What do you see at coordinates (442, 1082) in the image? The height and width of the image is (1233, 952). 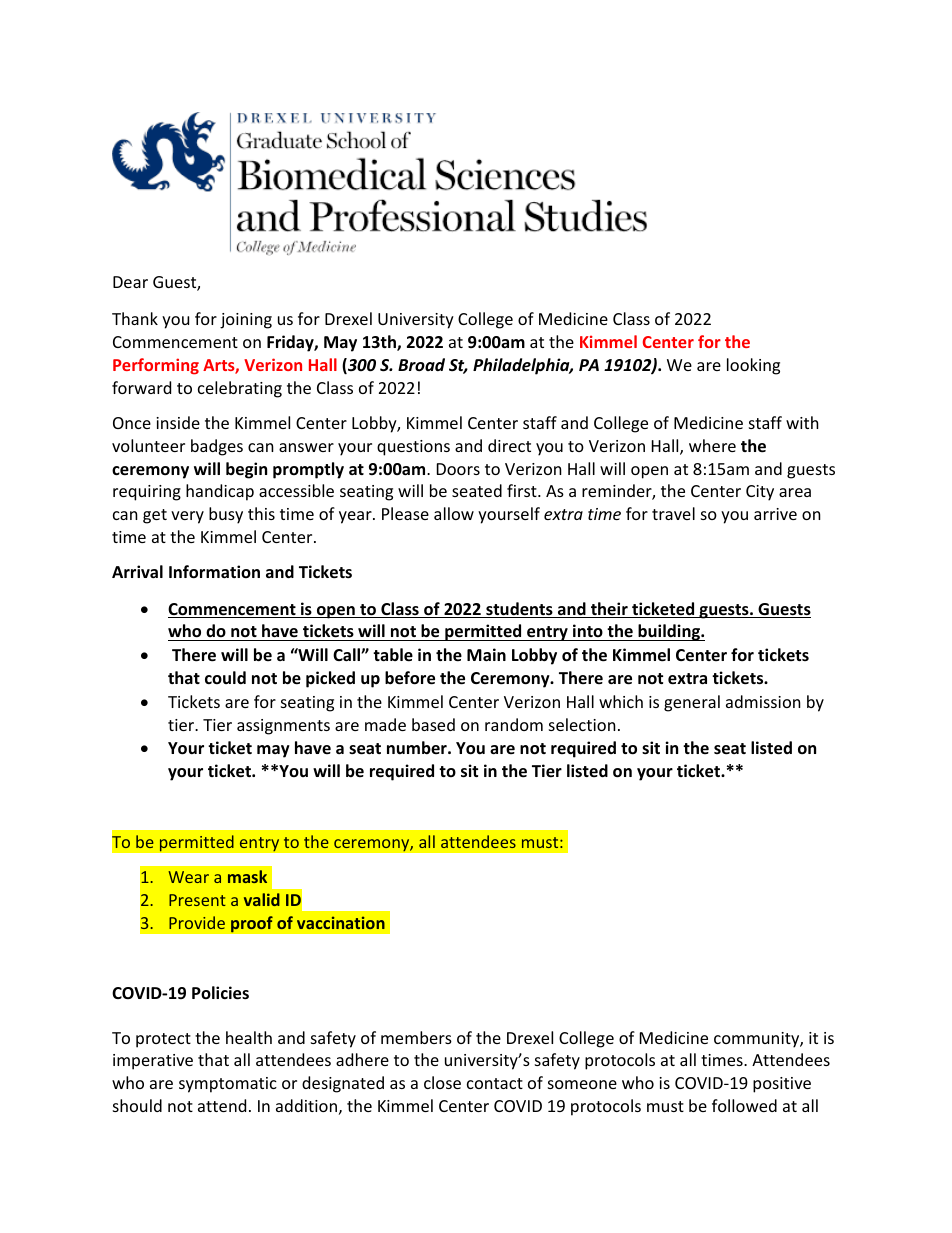 I see `close` at bounding box center [442, 1082].
